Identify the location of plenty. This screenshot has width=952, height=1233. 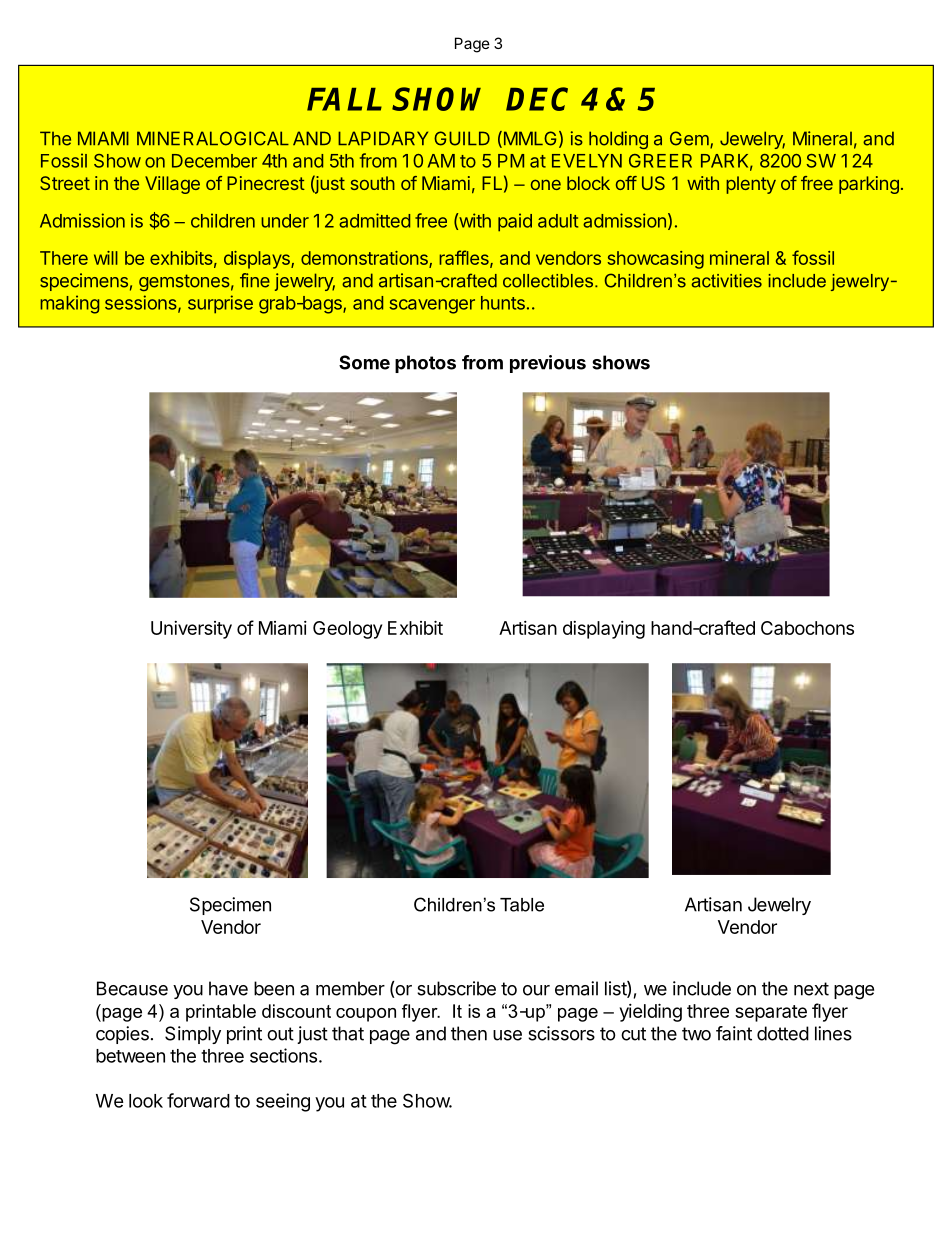
(751, 185).
